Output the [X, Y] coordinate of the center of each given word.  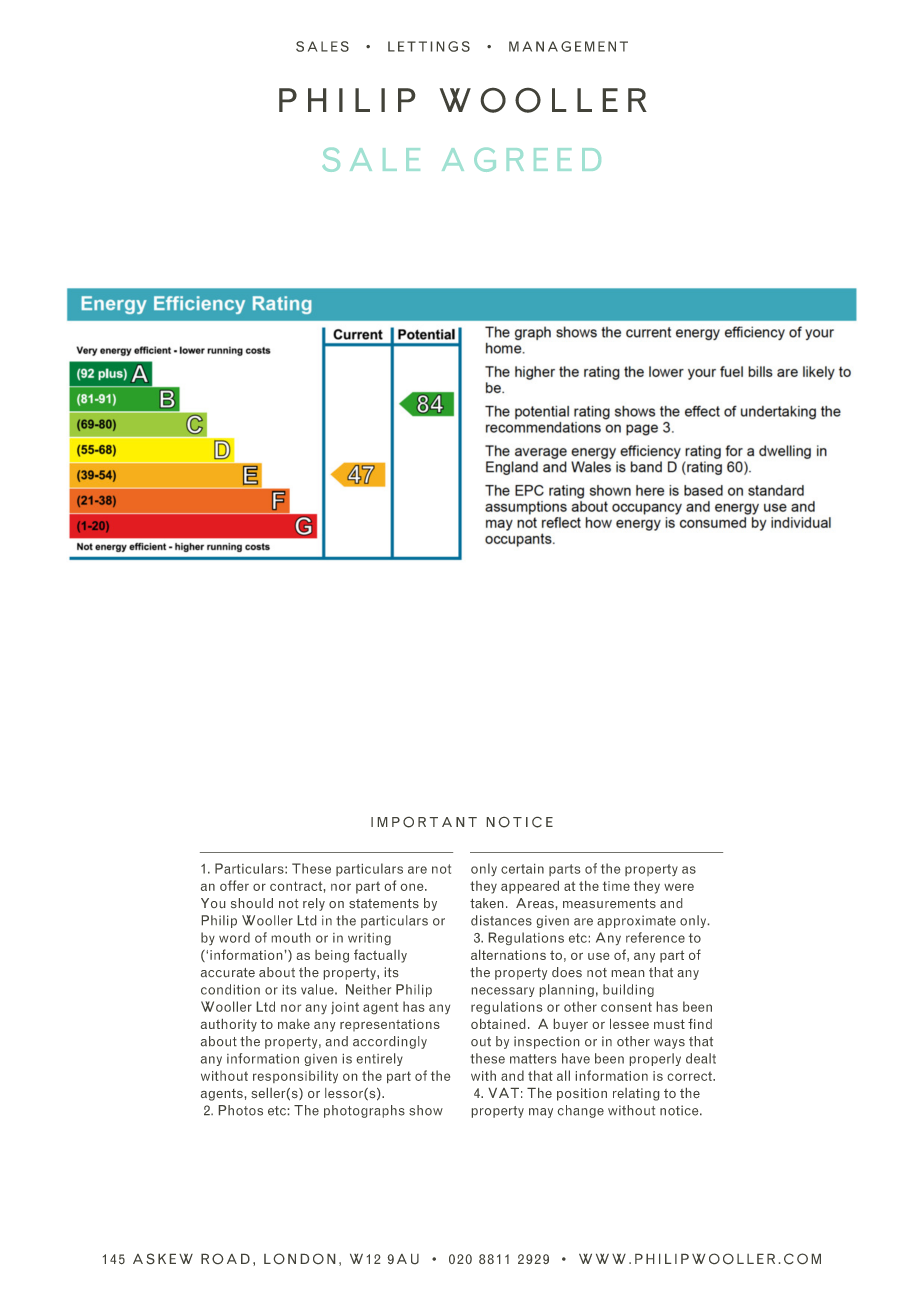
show [426, 1110]
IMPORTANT [424, 822]
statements [384, 903]
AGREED [521, 160]
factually [380, 956]
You [213, 903]
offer [234, 885]
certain [522, 869]
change [581, 1111]
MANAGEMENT [568, 46]
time [616, 886]
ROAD [225, 1258]
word [234, 937]
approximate [636, 921]
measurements [609, 903]
